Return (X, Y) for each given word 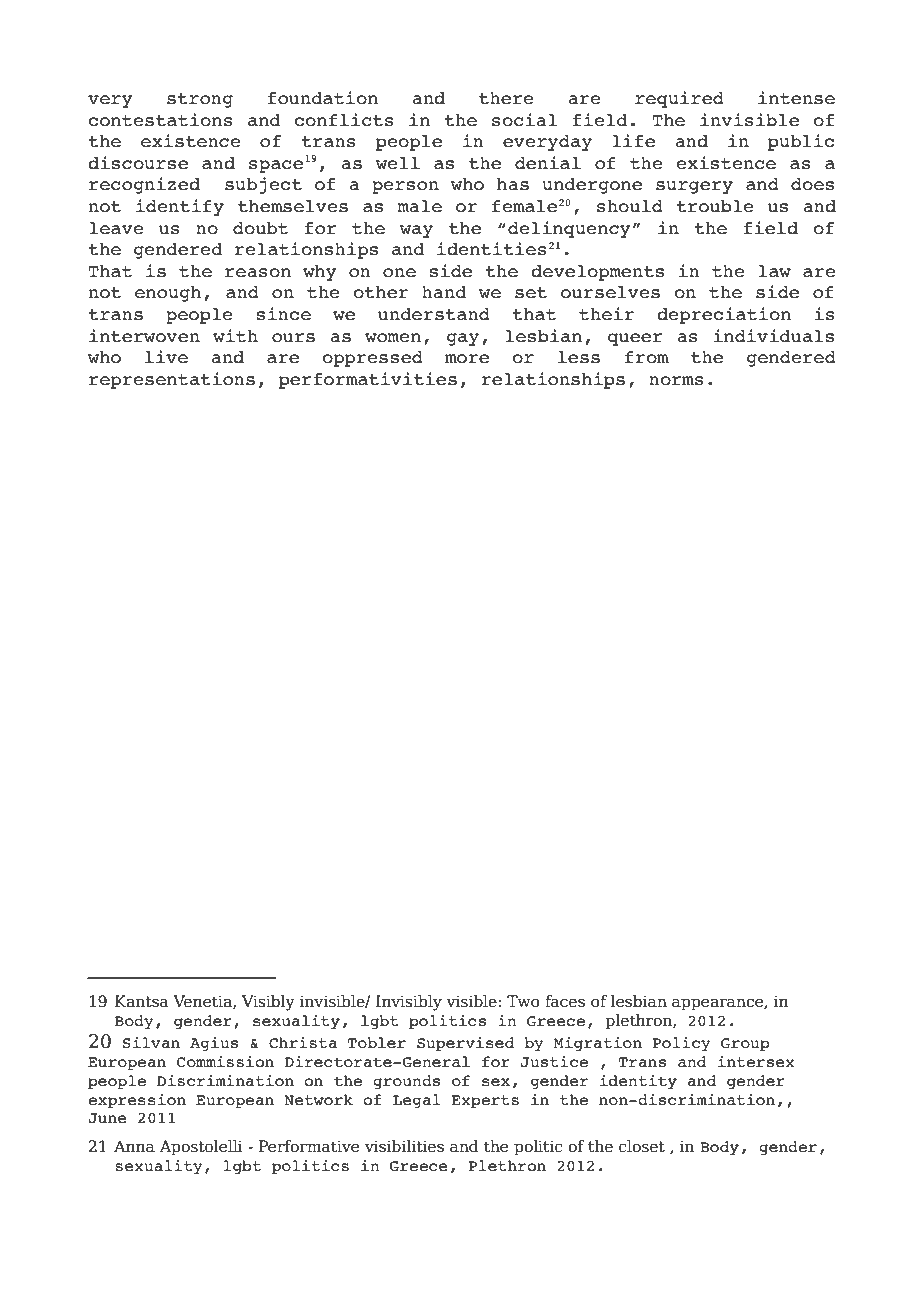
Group (745, 1045)
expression (137, 1101)
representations (172, 380)
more (467, 359)
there (506, 98)
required (679, 99)
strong (200, 100)
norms (676, 381)
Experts (485, 1102)
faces (565, 1001)
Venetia (203, 1002)
